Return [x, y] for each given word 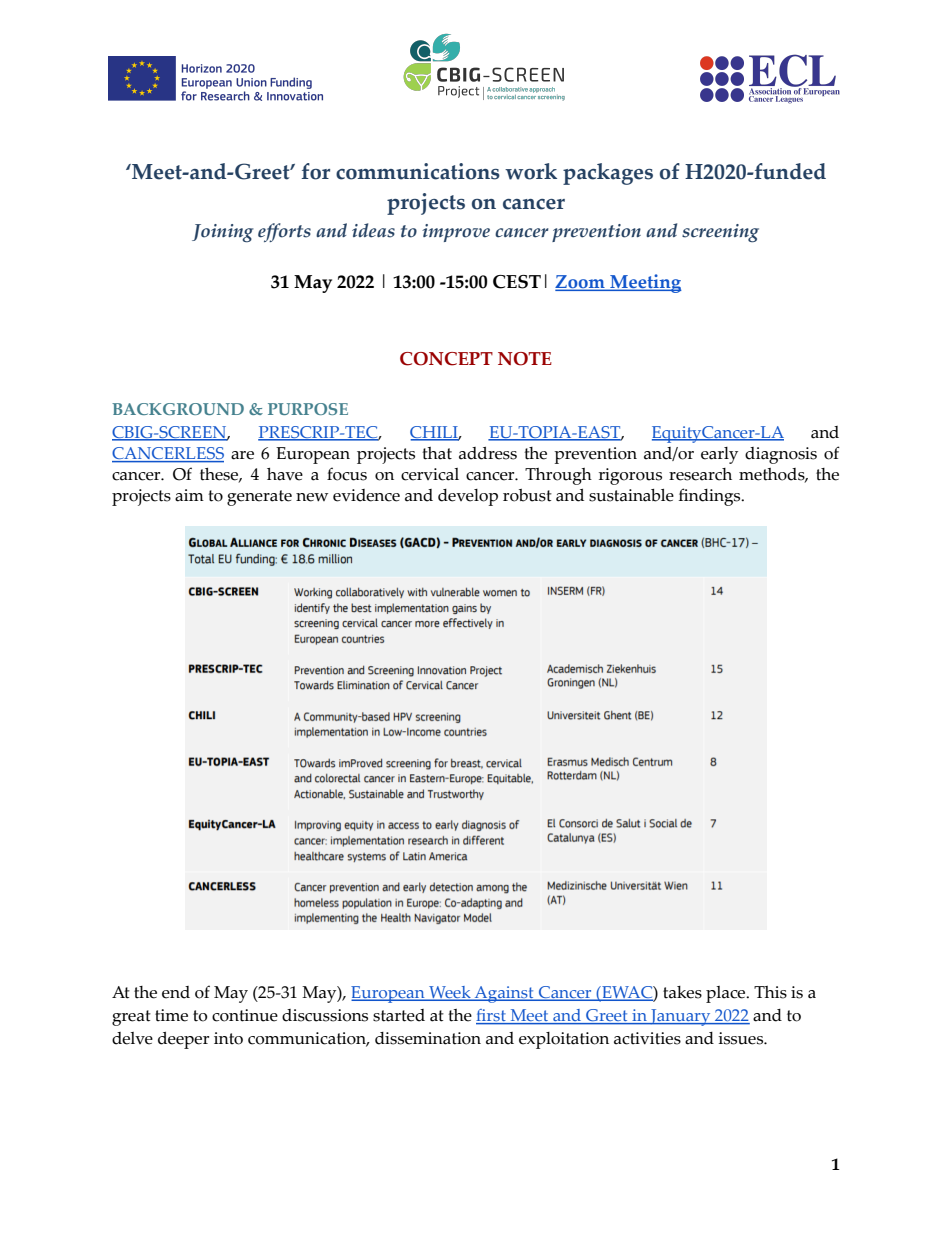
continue [245, 1015]
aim [189, 495]
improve [456, 233]
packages [608, 174]
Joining [223, 233]
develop [468, 497]
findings [711, 497]
